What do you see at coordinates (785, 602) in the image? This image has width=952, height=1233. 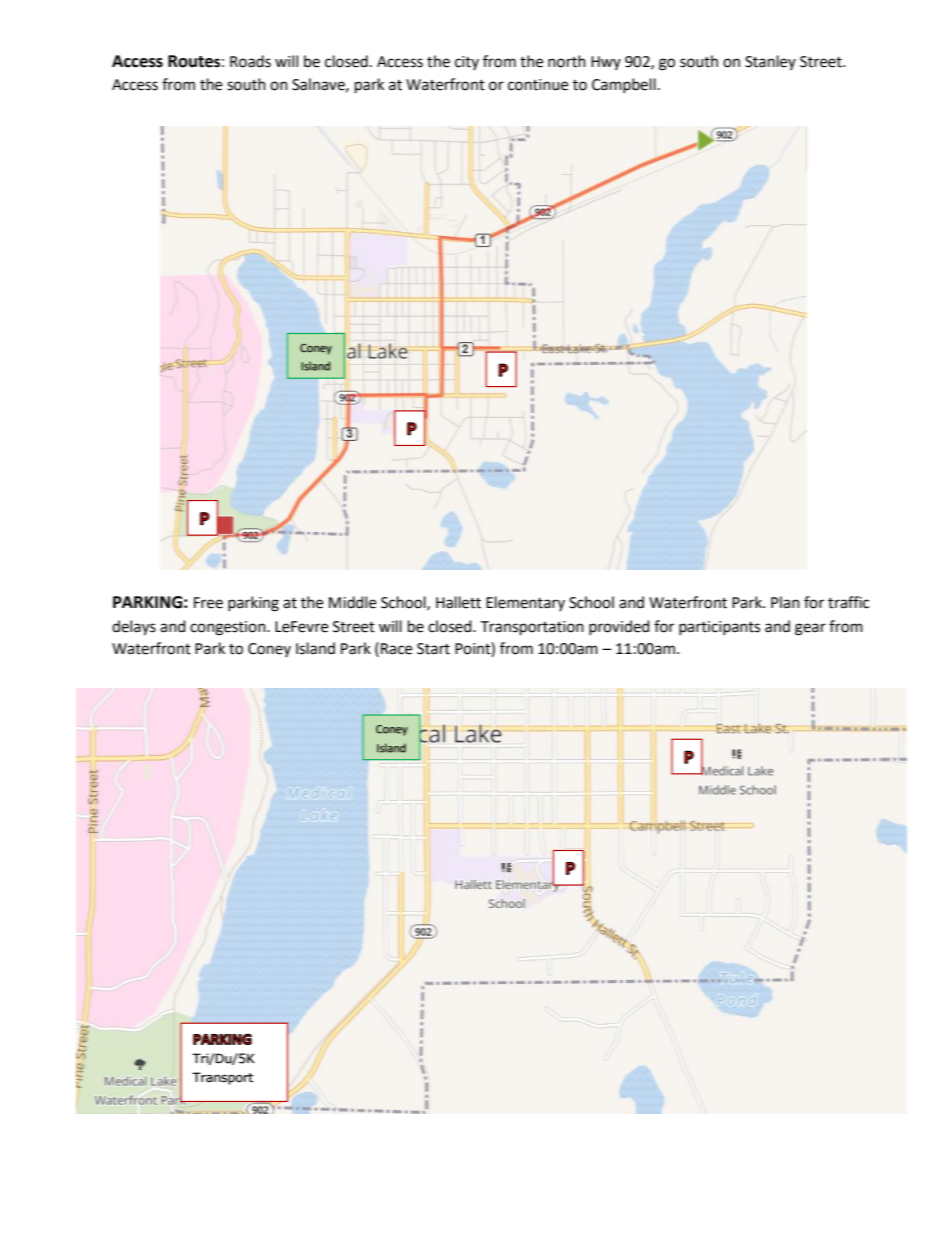 I see `Plan` at bounding box center [785, 602].
